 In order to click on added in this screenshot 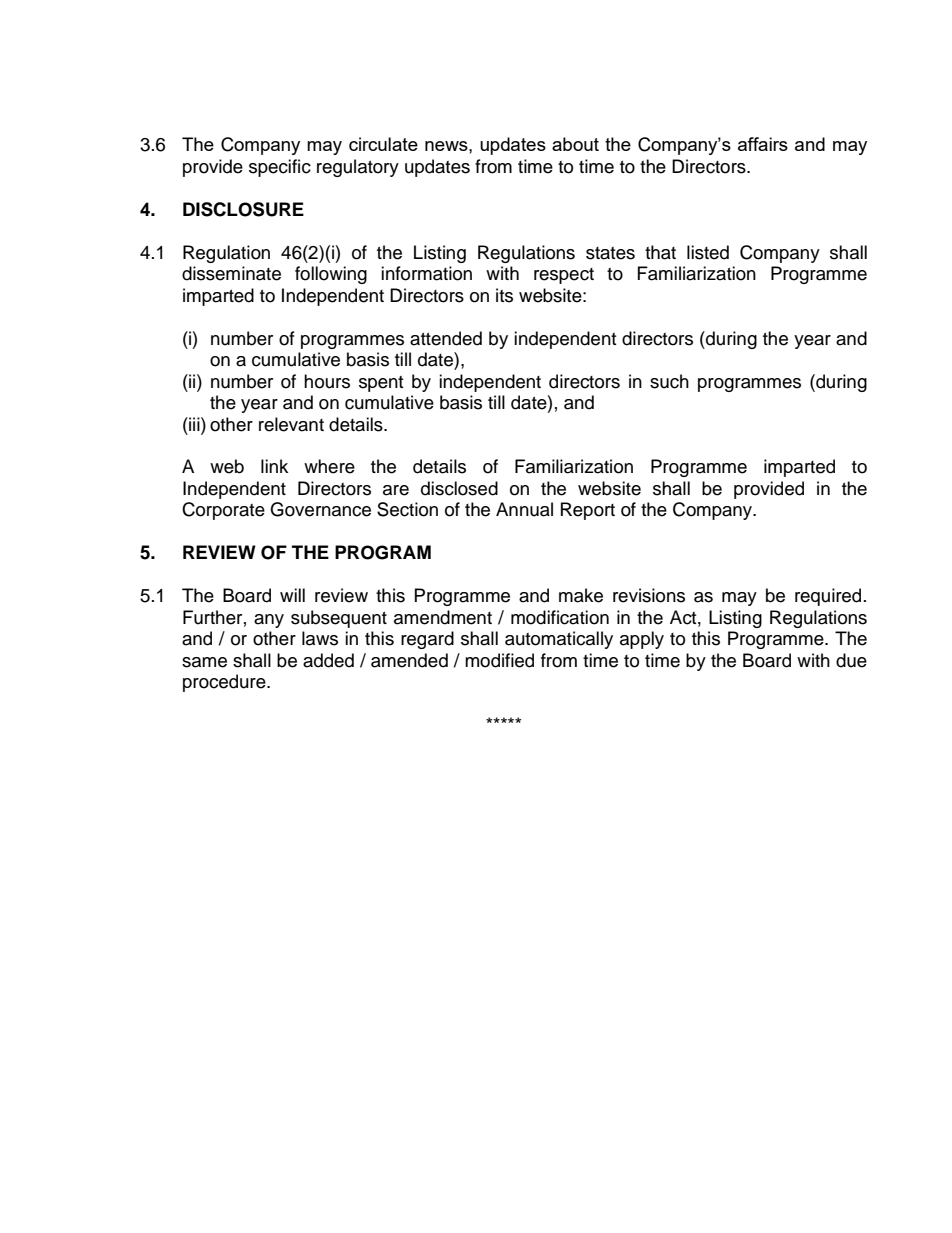, I will do `click(328, 660)`.
